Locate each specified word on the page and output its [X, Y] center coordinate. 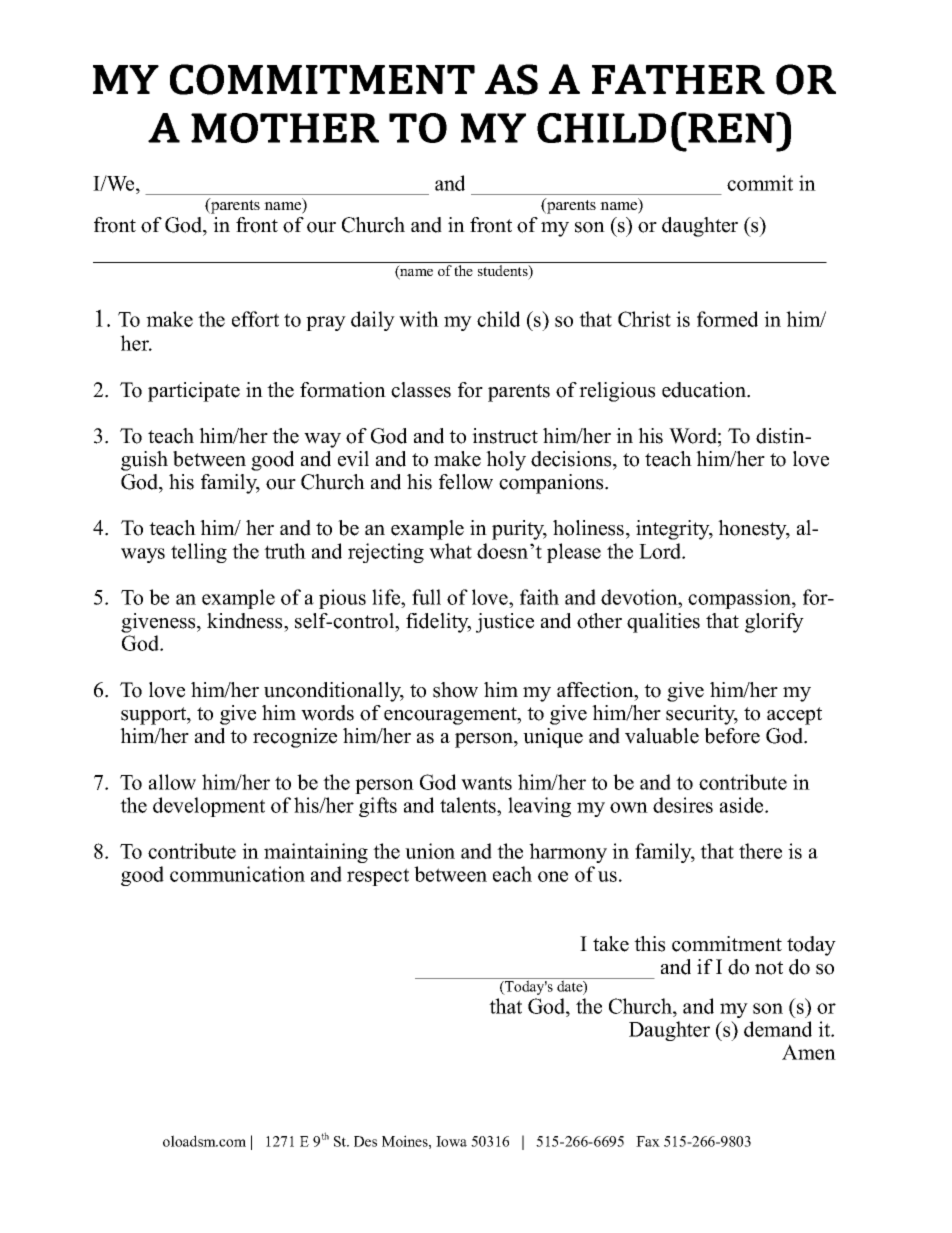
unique [553, 738]
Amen [809, 1052]
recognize [295, 738]
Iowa [451, 1141]
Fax [648, 1141]
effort [255, 319]
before [732, 736]
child [498, 319]
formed [727, 319]
